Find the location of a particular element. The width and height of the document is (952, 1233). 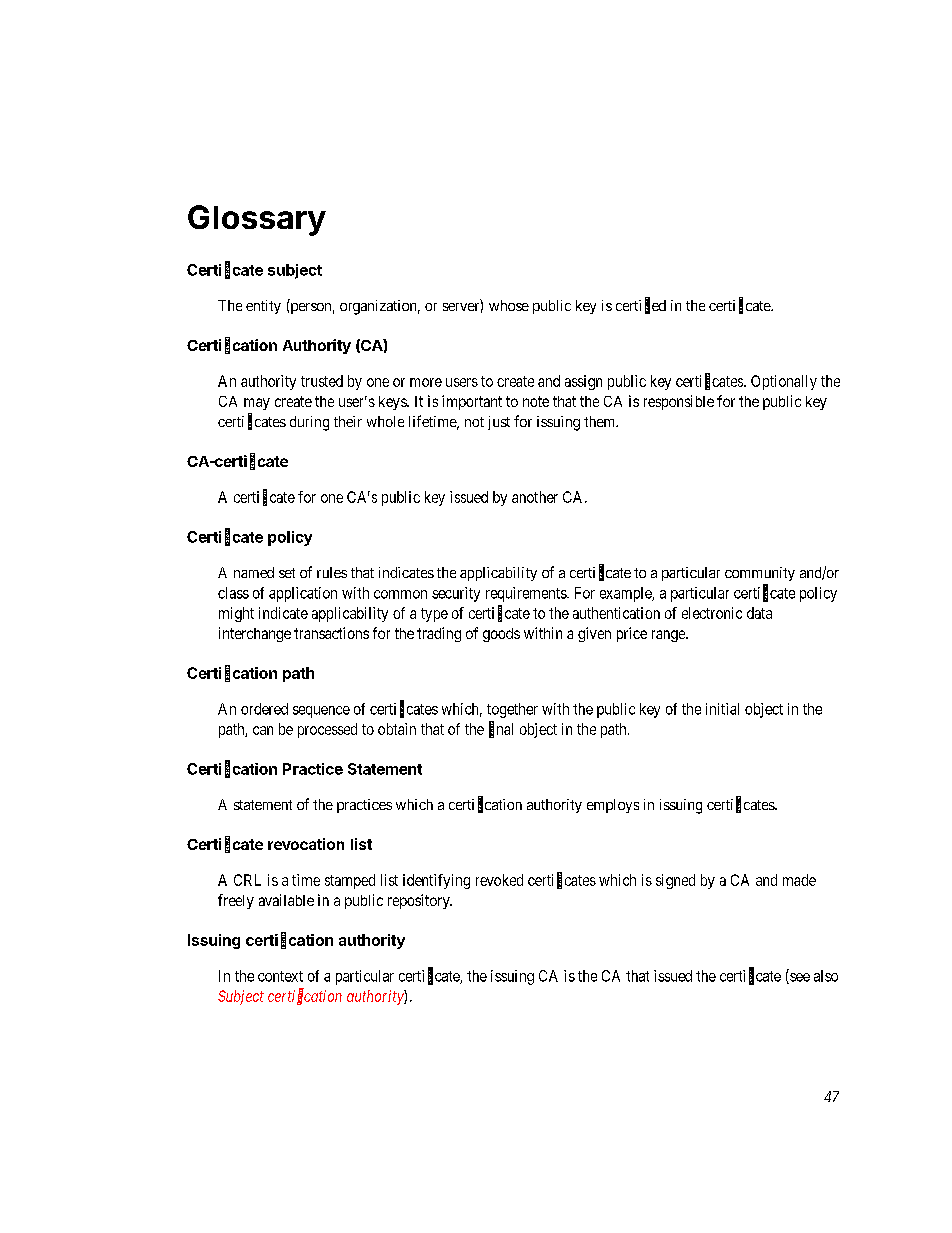

just is located at coordinates (499, 423).
